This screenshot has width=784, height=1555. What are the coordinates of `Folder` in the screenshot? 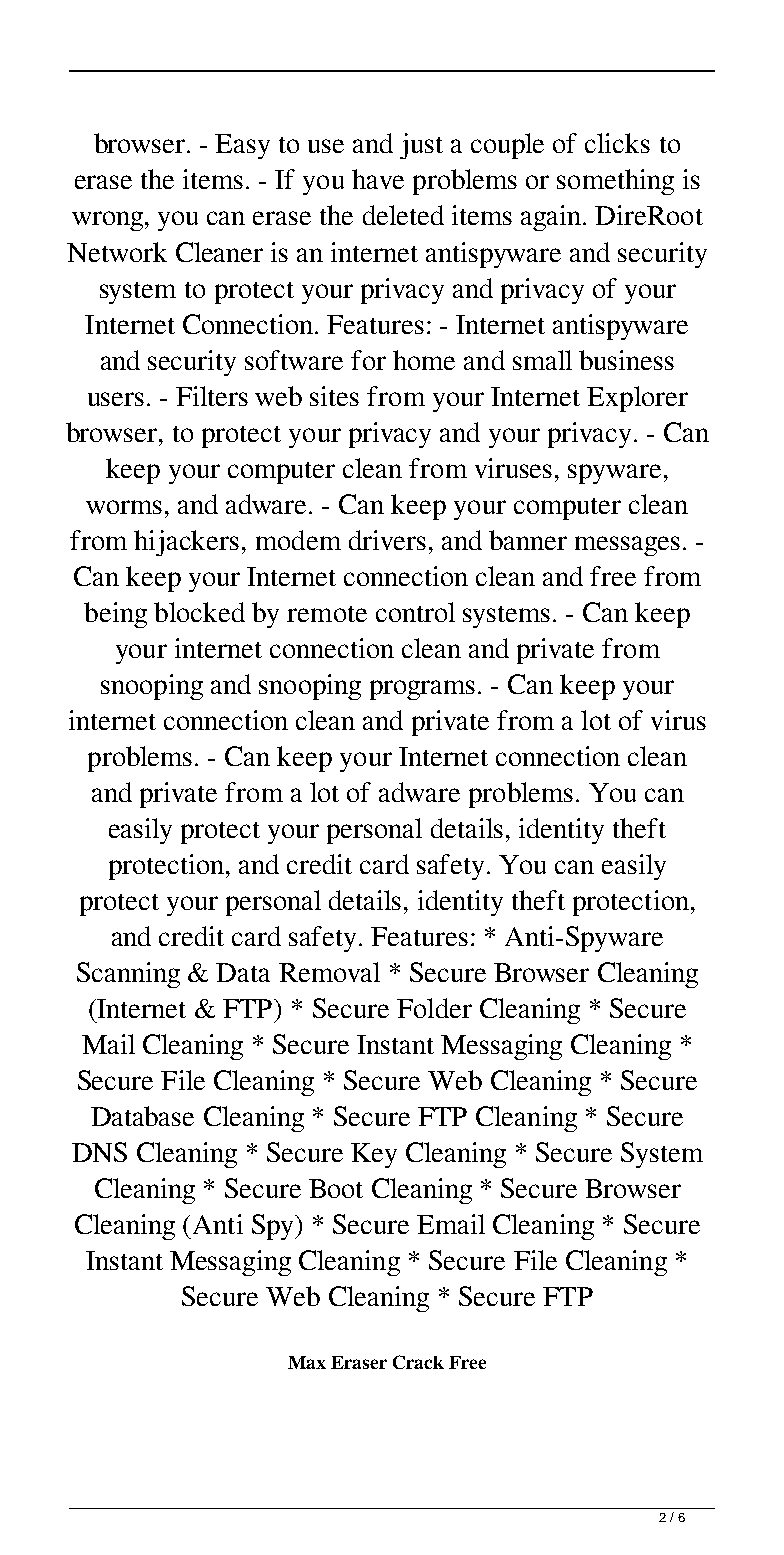 It's located at (434, 1008).
